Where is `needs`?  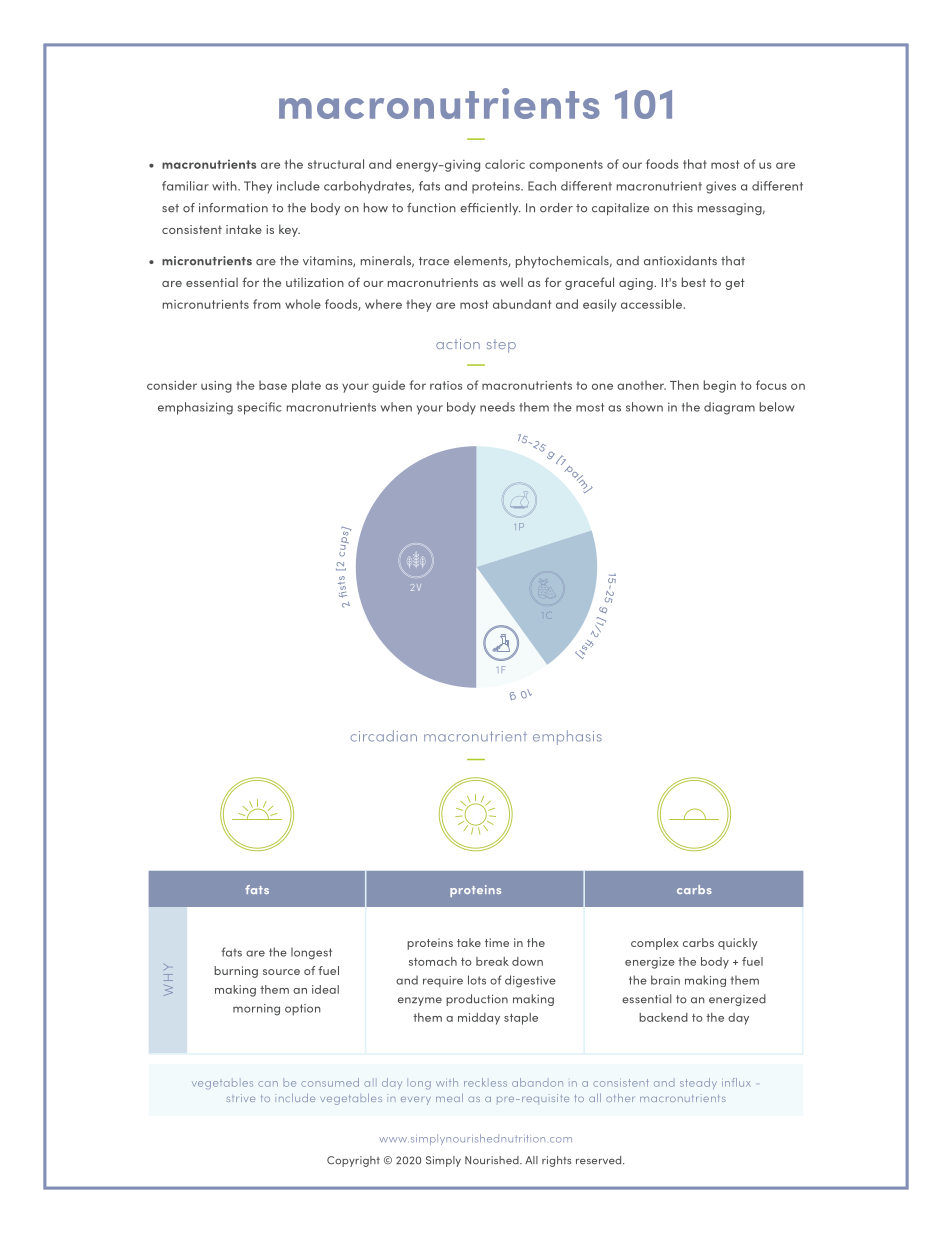
needs is located at coordinates (497, 407).
